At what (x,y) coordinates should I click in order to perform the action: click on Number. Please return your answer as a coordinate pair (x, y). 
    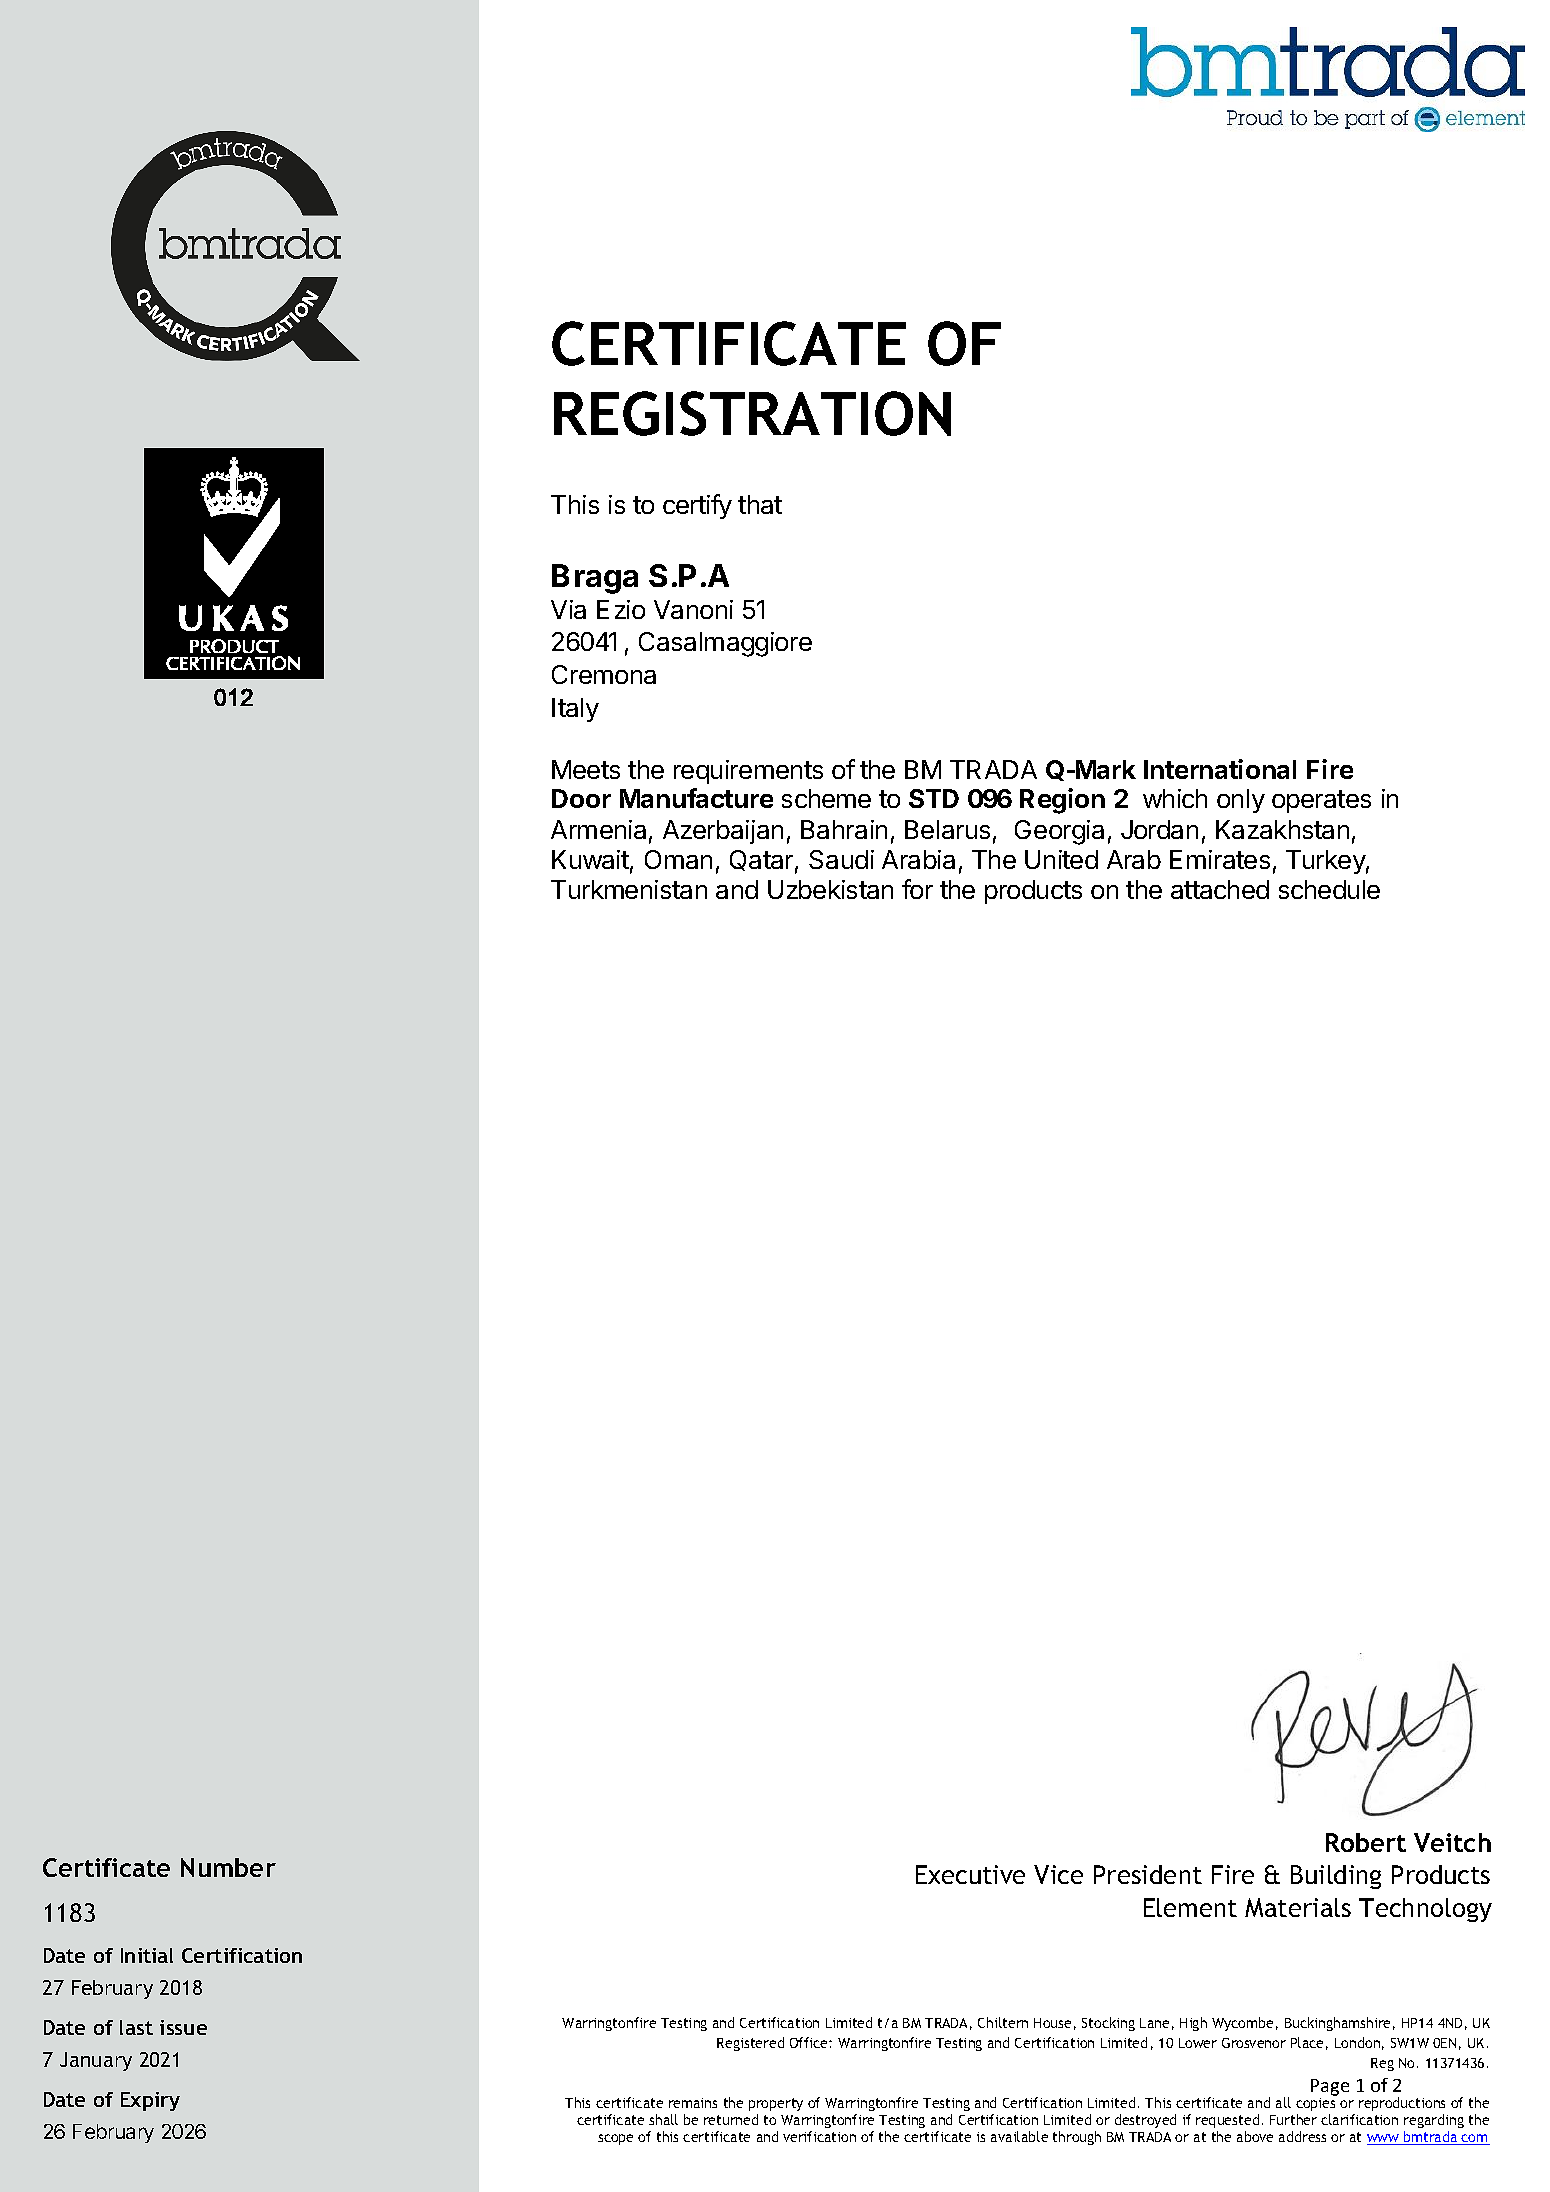
    Looking at the image, I should click on (228, 1867).
